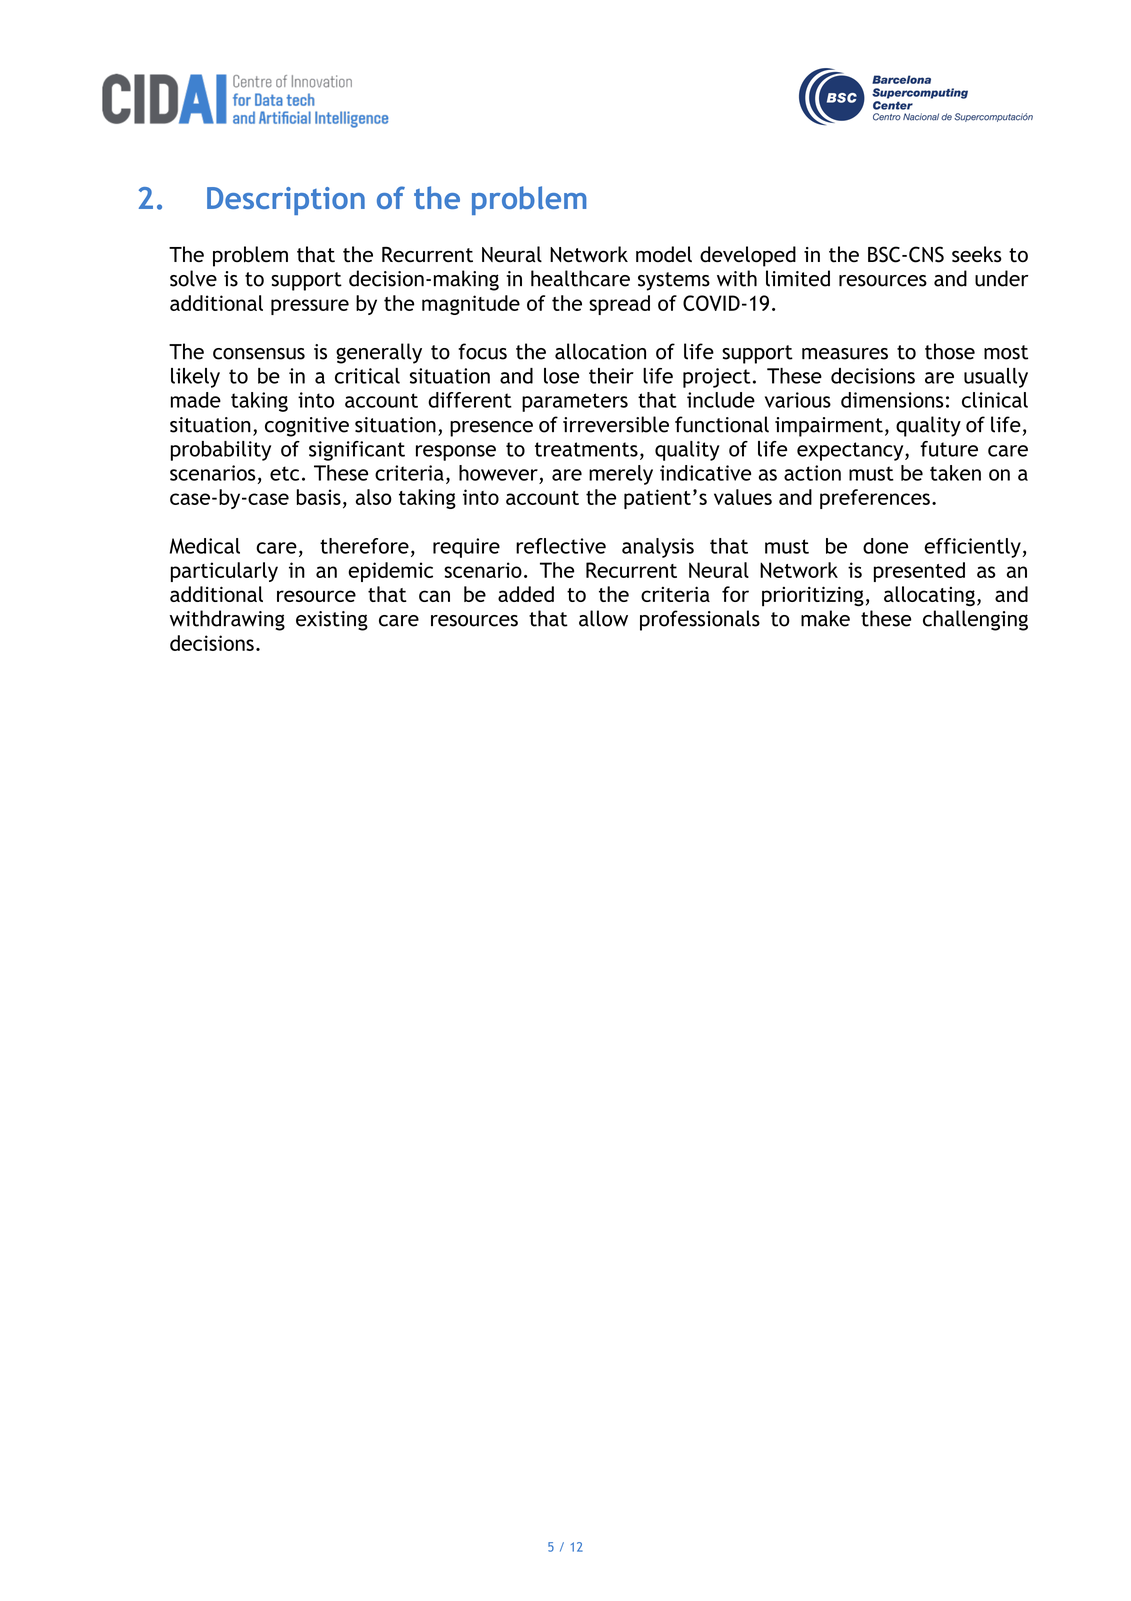 Image resolution: width=1131 pixels, height=1601 pixels. What do you see at coordinates (332, 621) in the page?
I see `existing` at bounding box center [332, 621].
